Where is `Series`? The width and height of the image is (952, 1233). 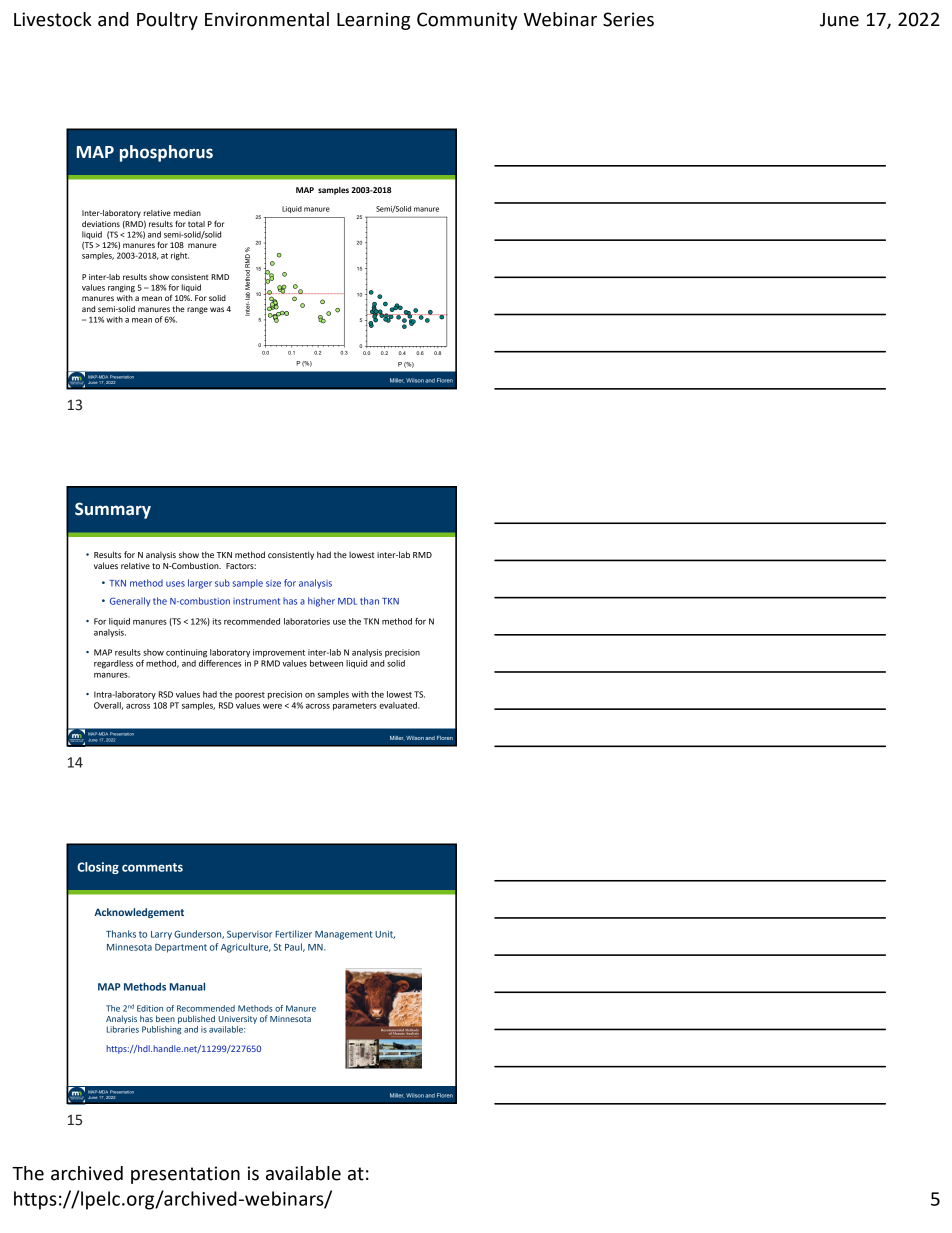 Series is located at coordinates (628, 19).
